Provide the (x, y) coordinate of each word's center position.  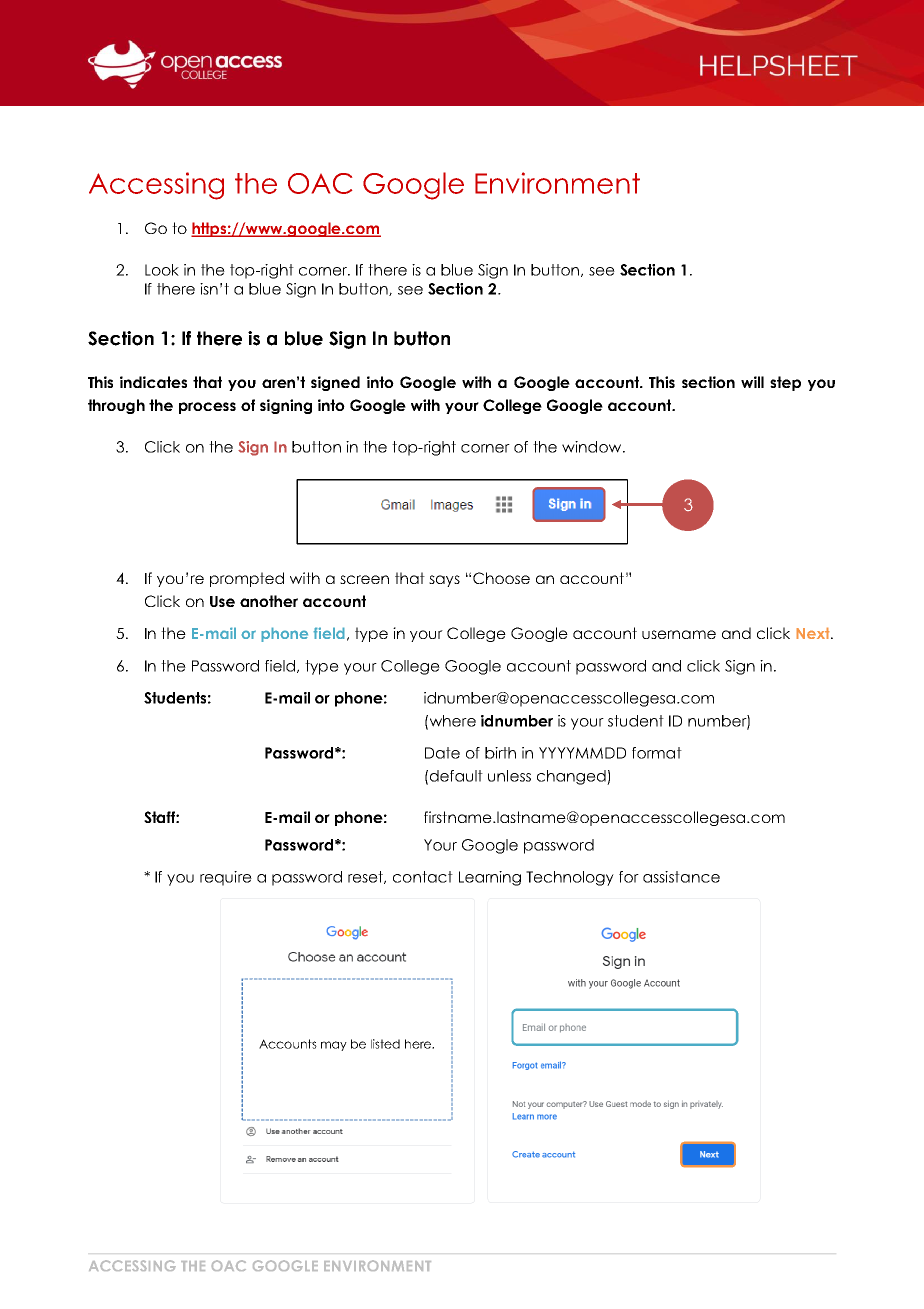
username (679, 634)
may (334, 1046)
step (785, 383)
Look (162, 270)
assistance (681, 877)
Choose (501, 578)
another (269, 601)
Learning (490, 878)
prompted (247, 579)
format (657, 753)
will (752, 382)
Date (442, 753)
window (593, 447)
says (444, 581)
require (226, 878)
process (207, 408)
